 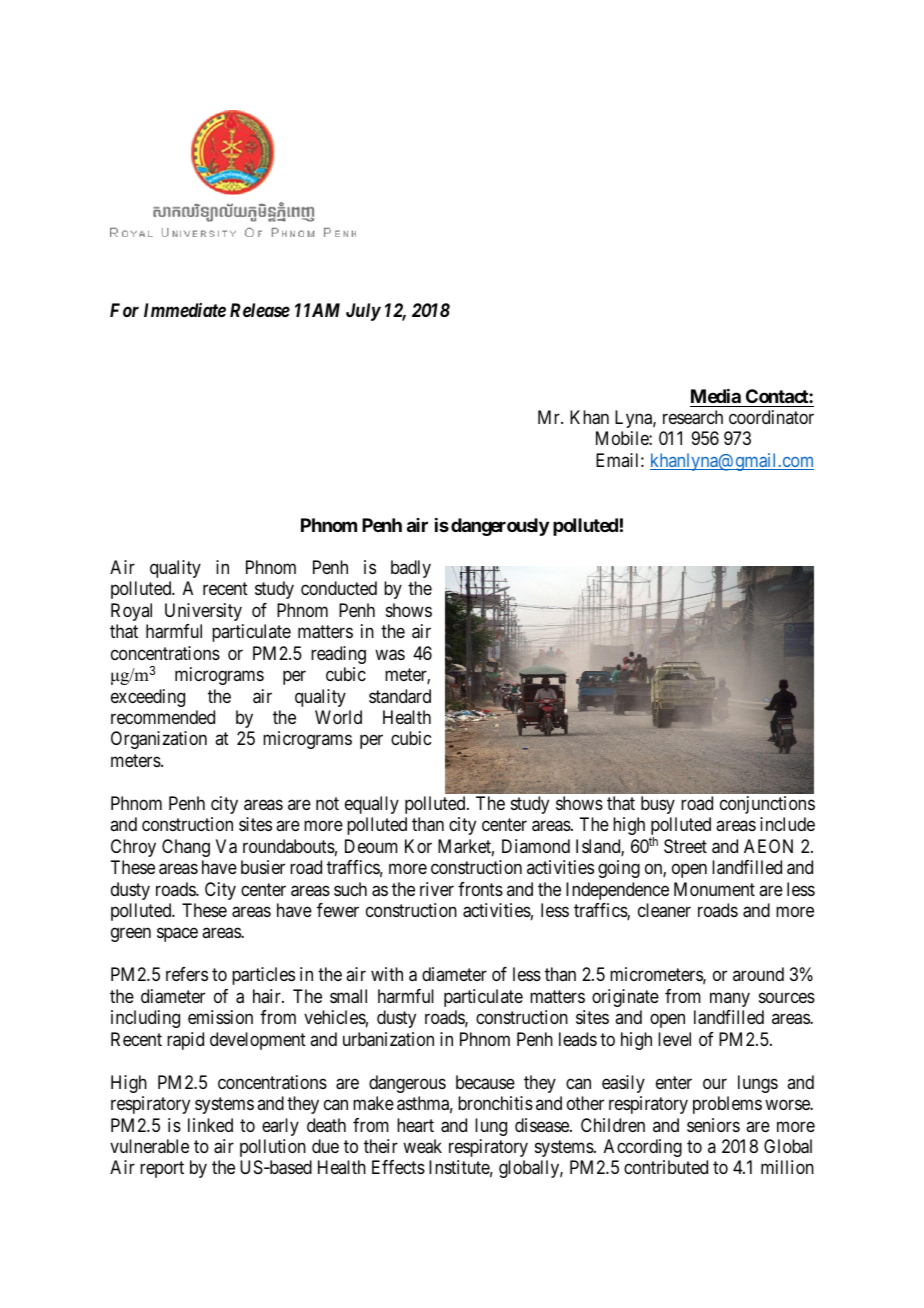 What do you see at coordinates (411, 569) in the screenshot?
I see `badly` at bounding box center [411, 569].
